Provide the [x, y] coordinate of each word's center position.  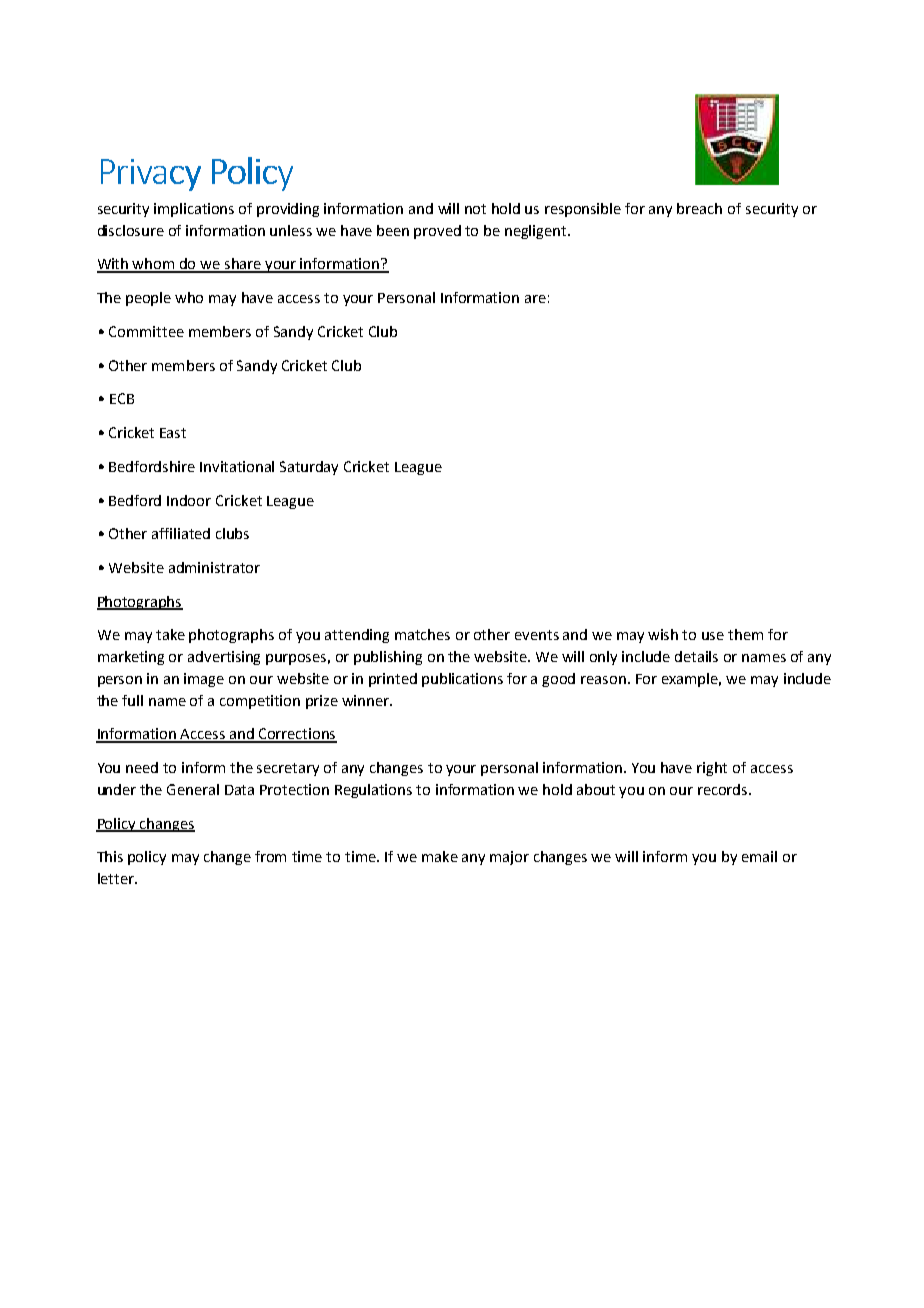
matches [422, 634]
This [110, 856]
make [440, 856]
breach [699, 208]
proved [437, 232]
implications [194, 210]
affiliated [181, 533]
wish [663, 634]
